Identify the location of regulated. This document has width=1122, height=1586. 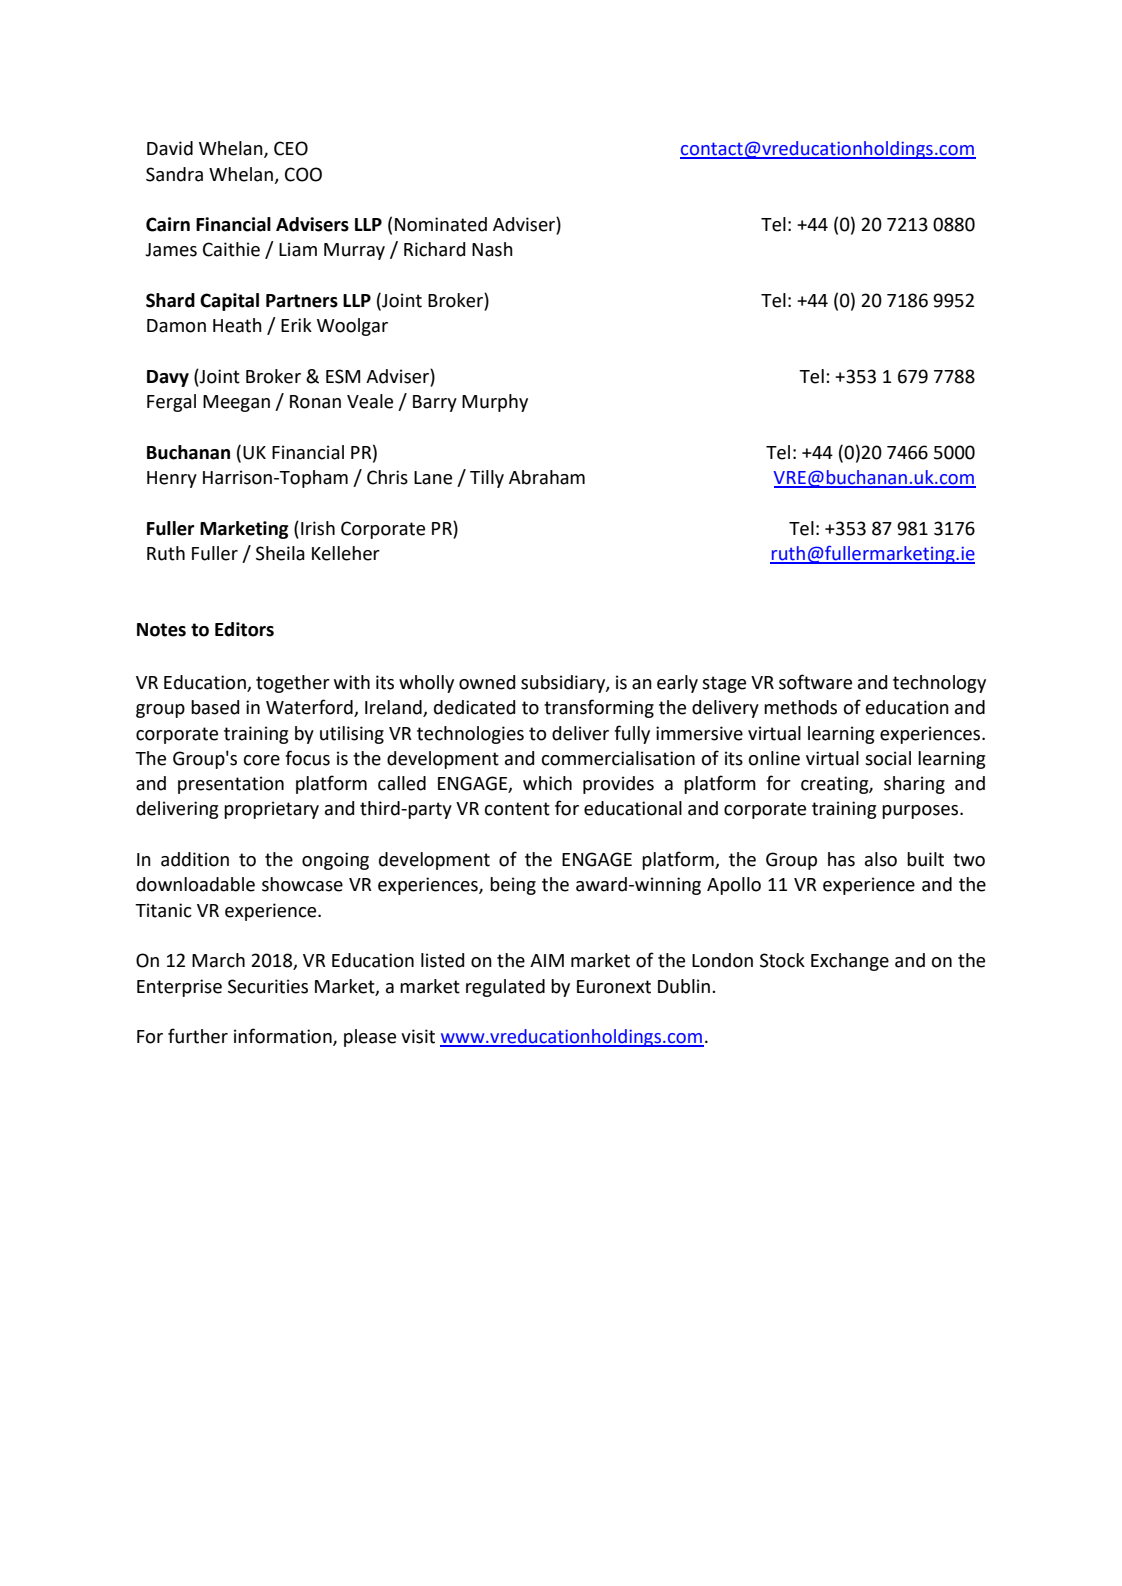
(505, 988).
